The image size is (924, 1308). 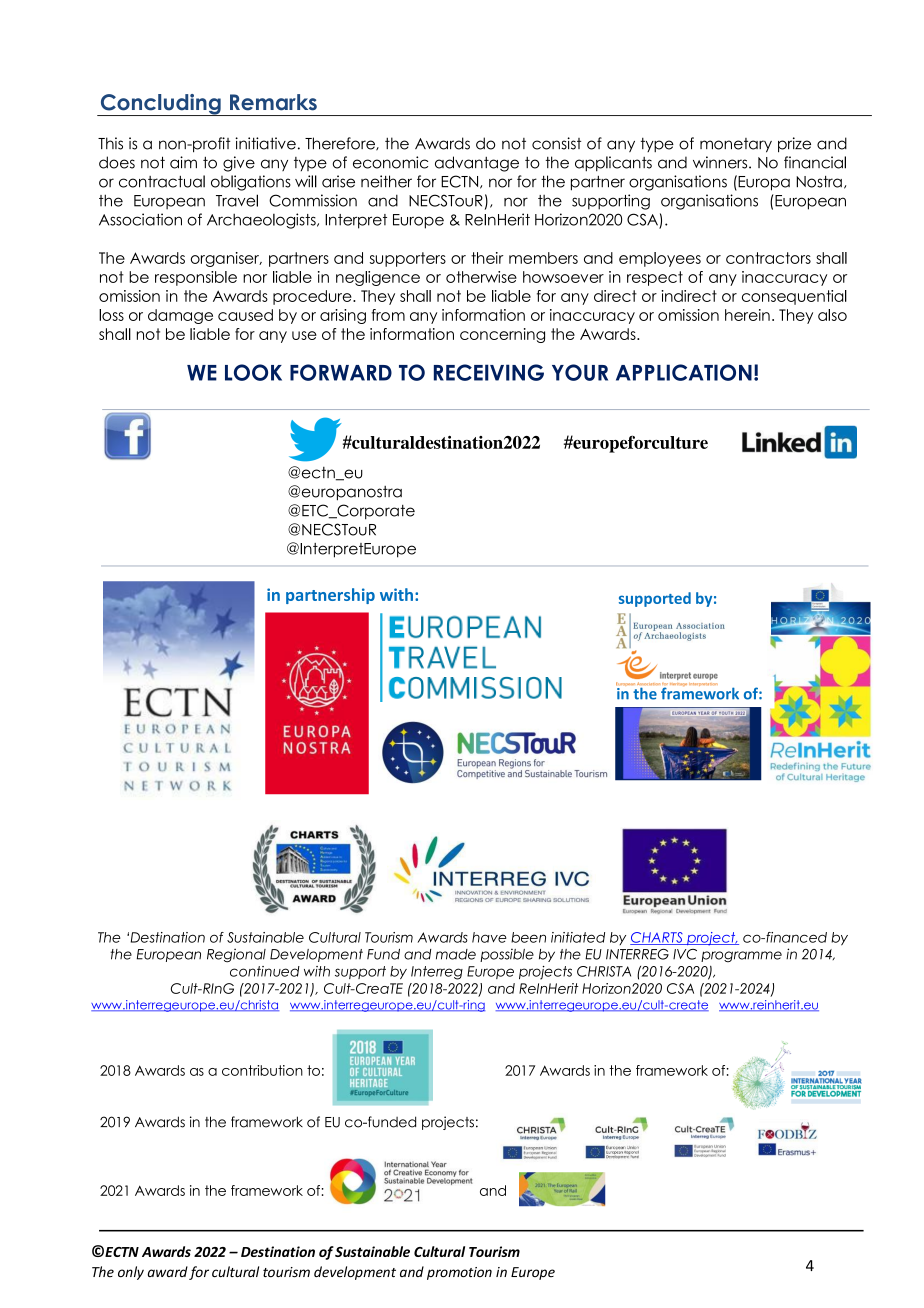 What do you see at coordinates (253, 372) in the screenshot?
I see `LOOK` at bounding box center [253, 372].
